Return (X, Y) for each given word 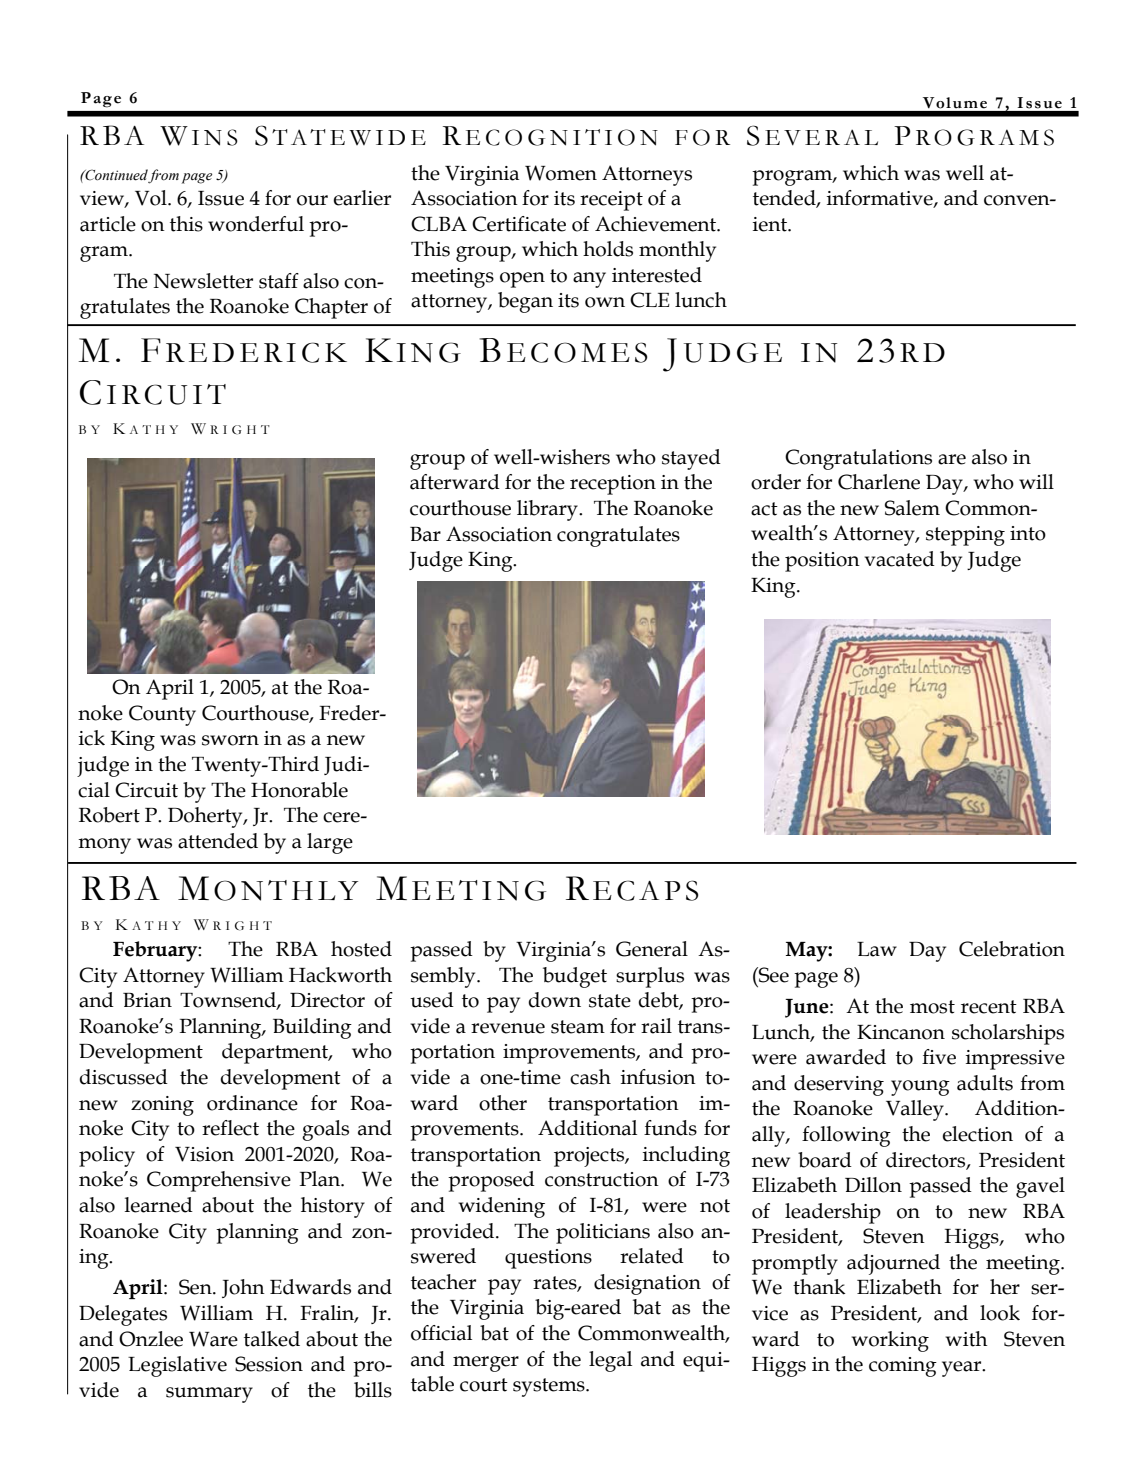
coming (903, 1367)
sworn (230, 740)
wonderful (256, 224)
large (330, 843)
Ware (213, 1339)
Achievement (657, 224)
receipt (611, 201)
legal (610, 1361)
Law (877, 949)
